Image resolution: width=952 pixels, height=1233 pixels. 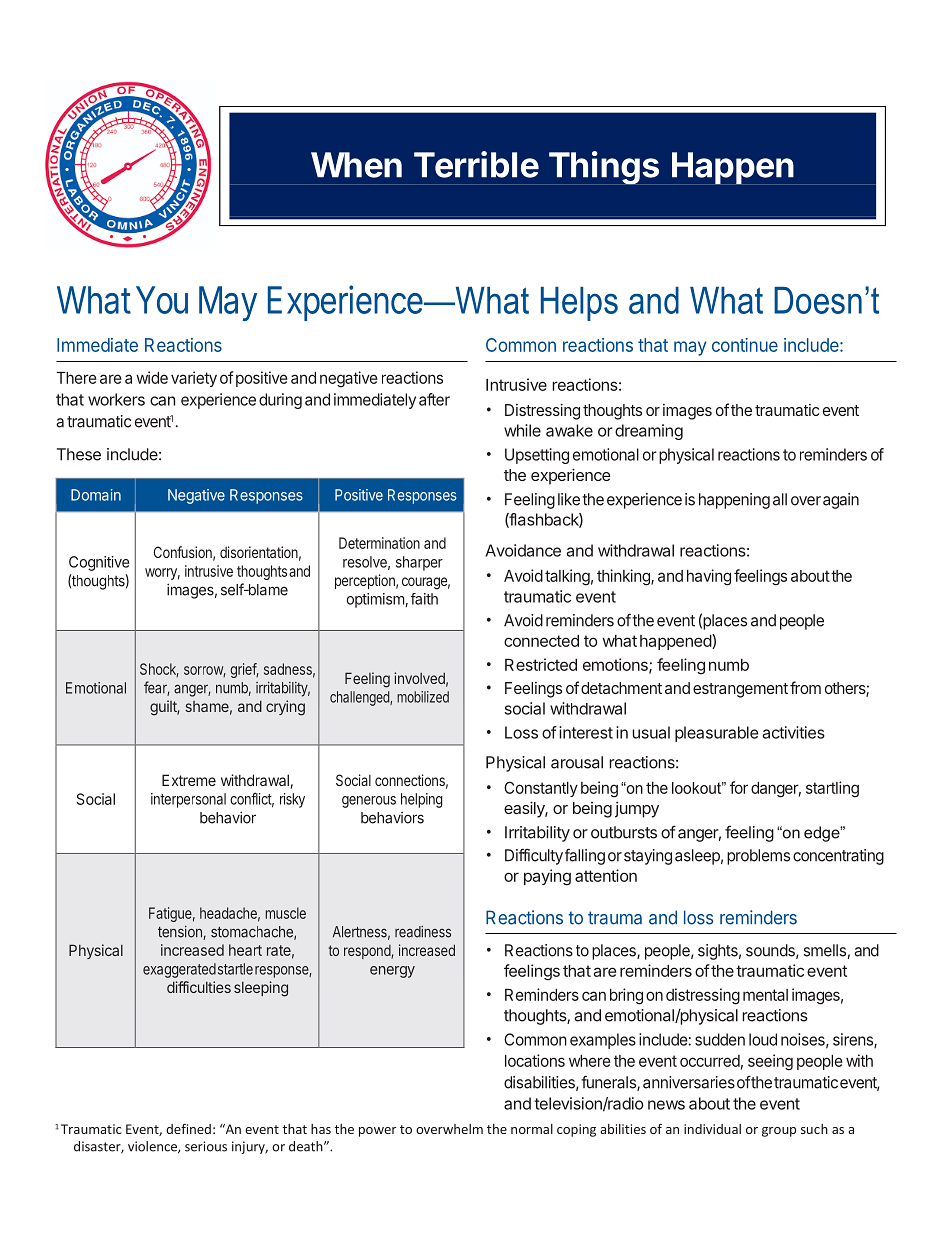 I want to click on Terrible, so click(x=476, y=164).
